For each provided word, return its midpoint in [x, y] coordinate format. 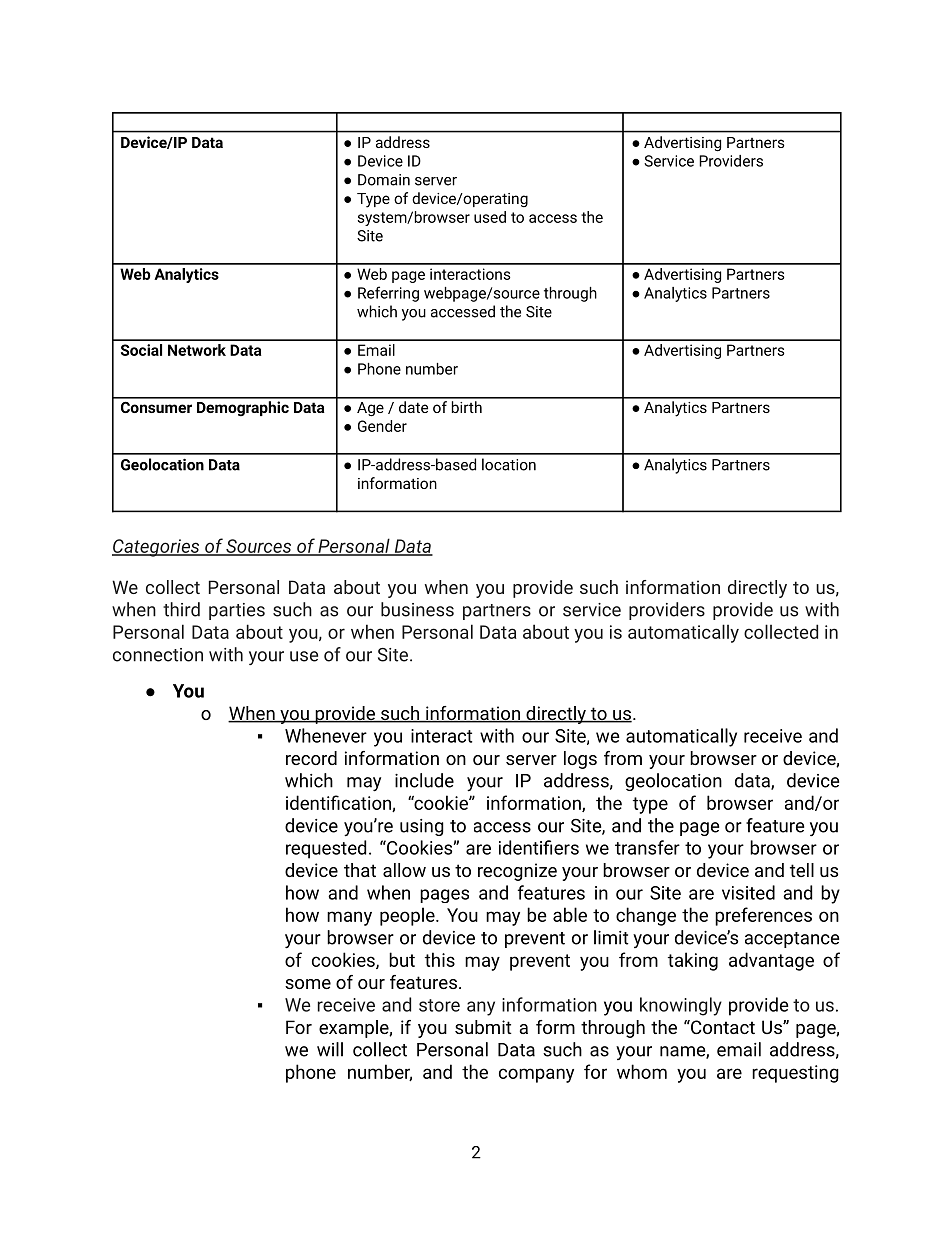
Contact [722, 1027]
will [330, 1049]
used [490, 217]
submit [483, 1027]
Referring [388, 294]
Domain [384, 180]
